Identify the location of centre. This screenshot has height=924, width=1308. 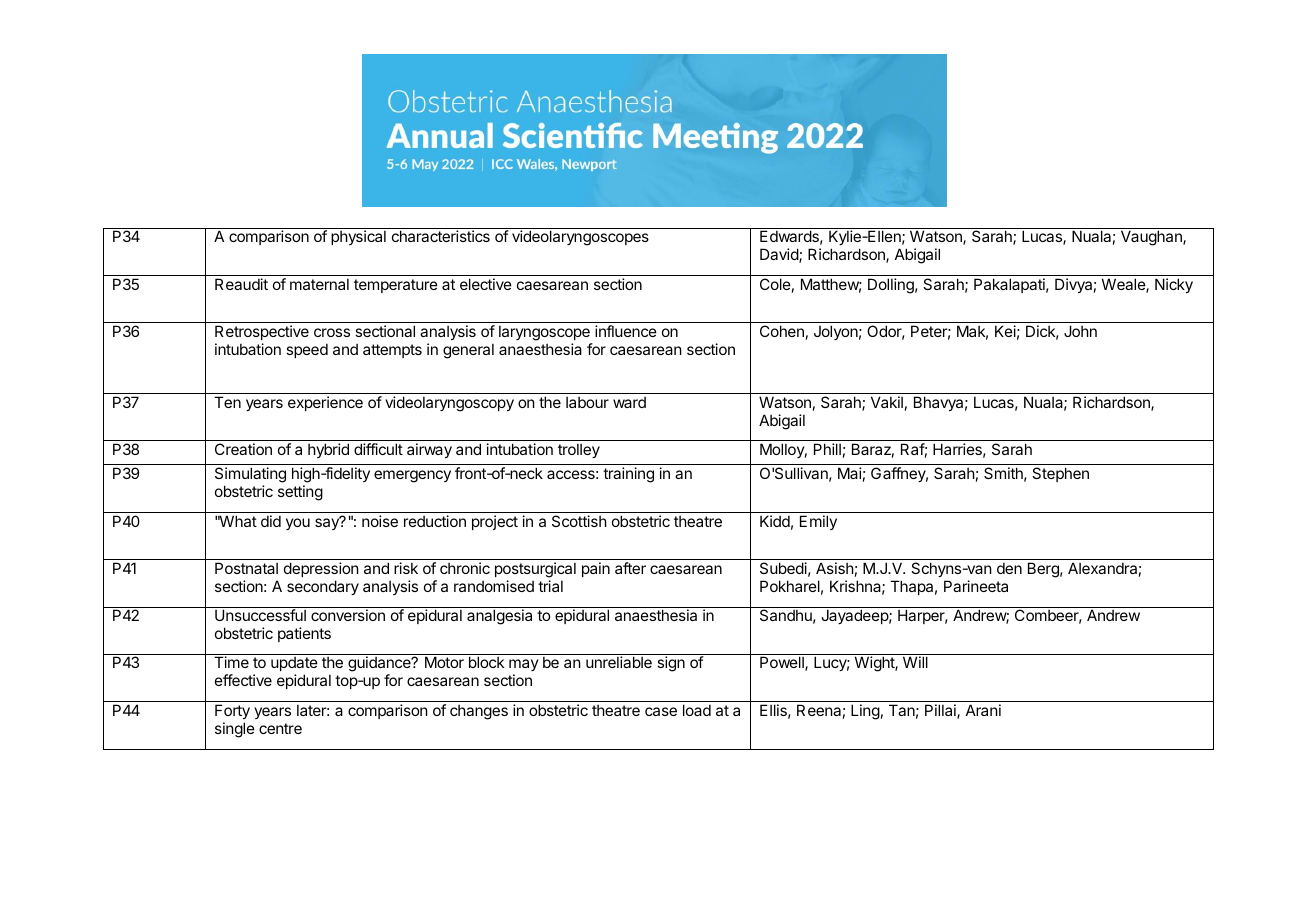
(280, 728).
